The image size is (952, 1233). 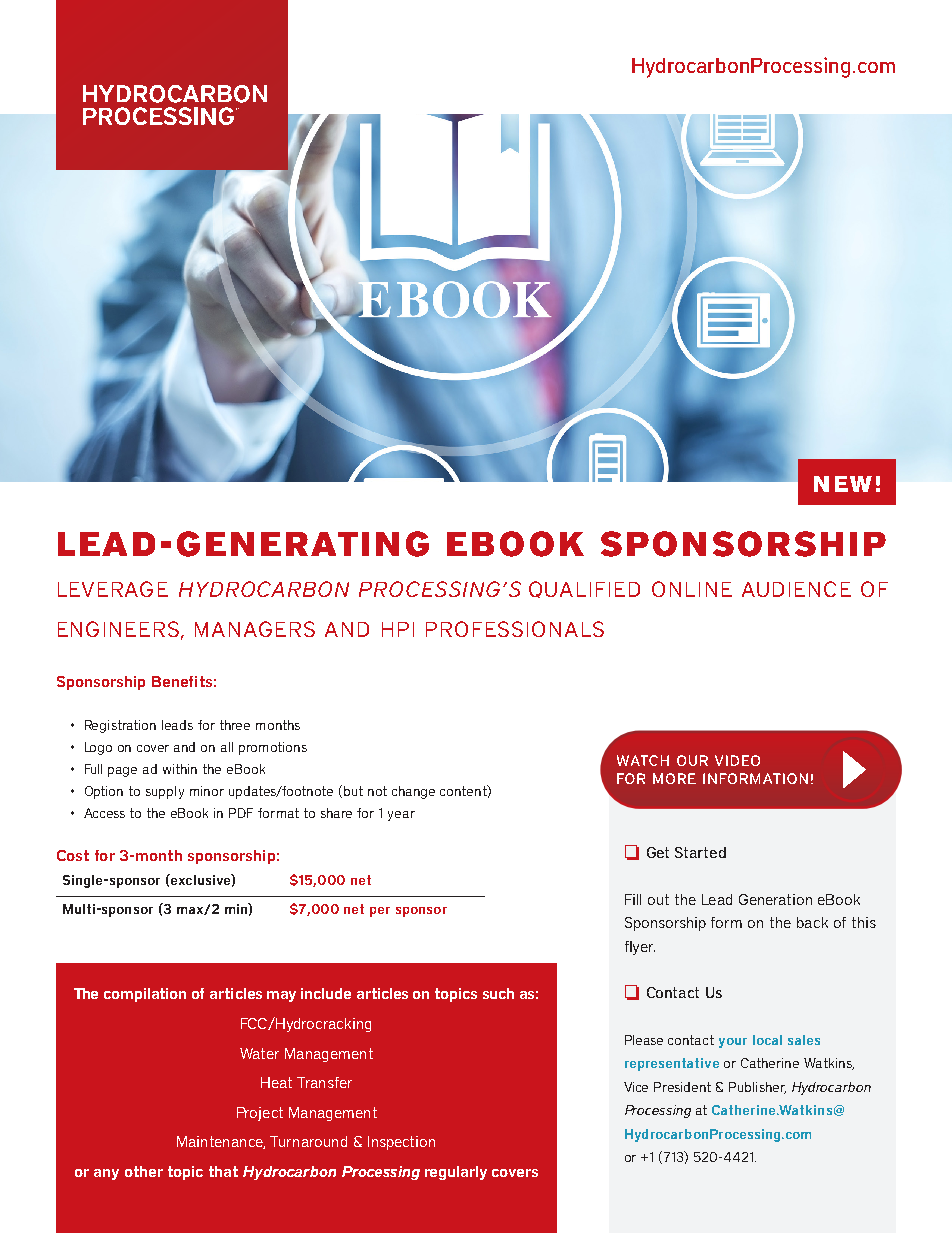 What do you see at coordinates (401, 816) in the screenshot?
I see `year` at bounding box center [401, 816].
